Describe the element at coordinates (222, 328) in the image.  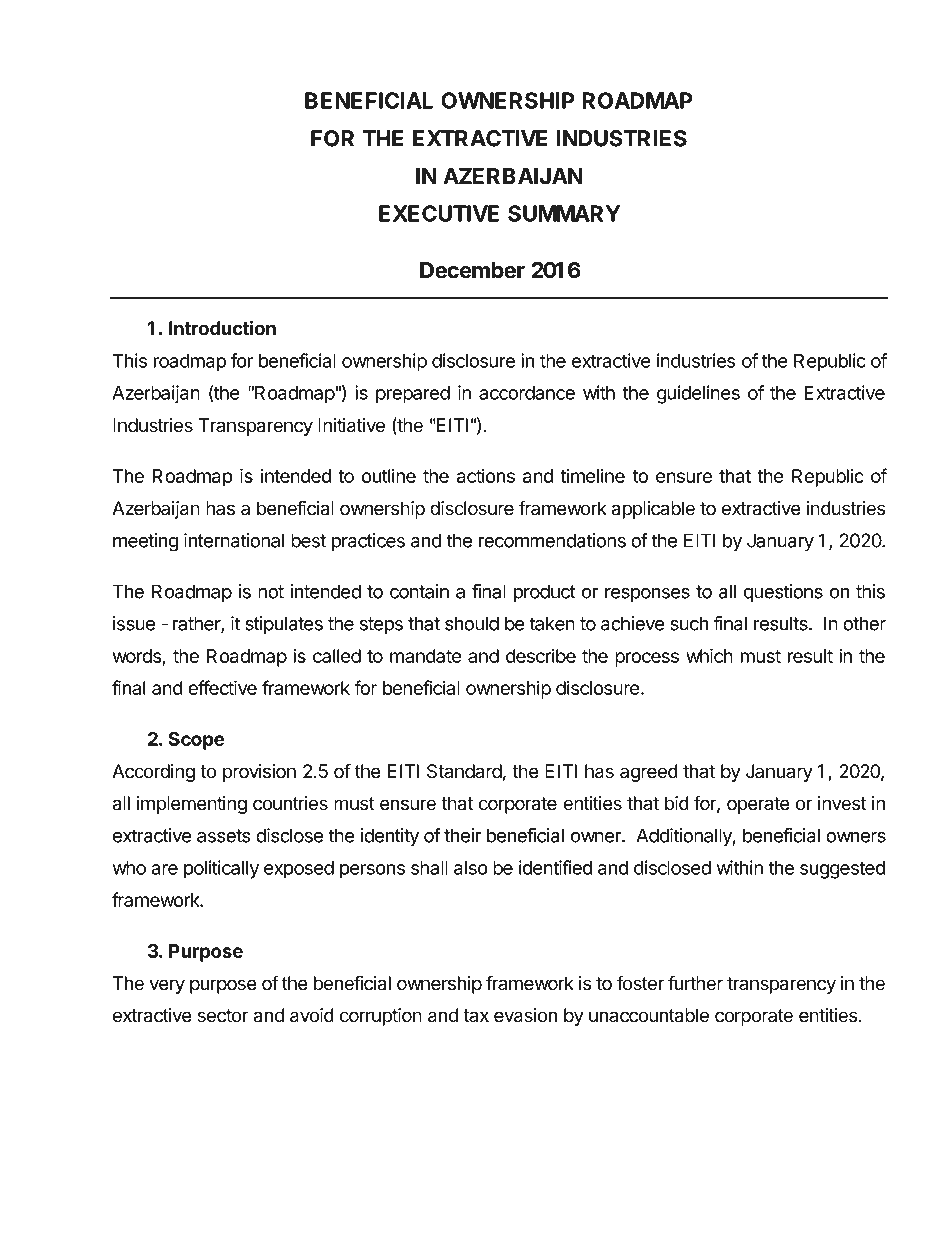
I see `Introduction` at that location.
